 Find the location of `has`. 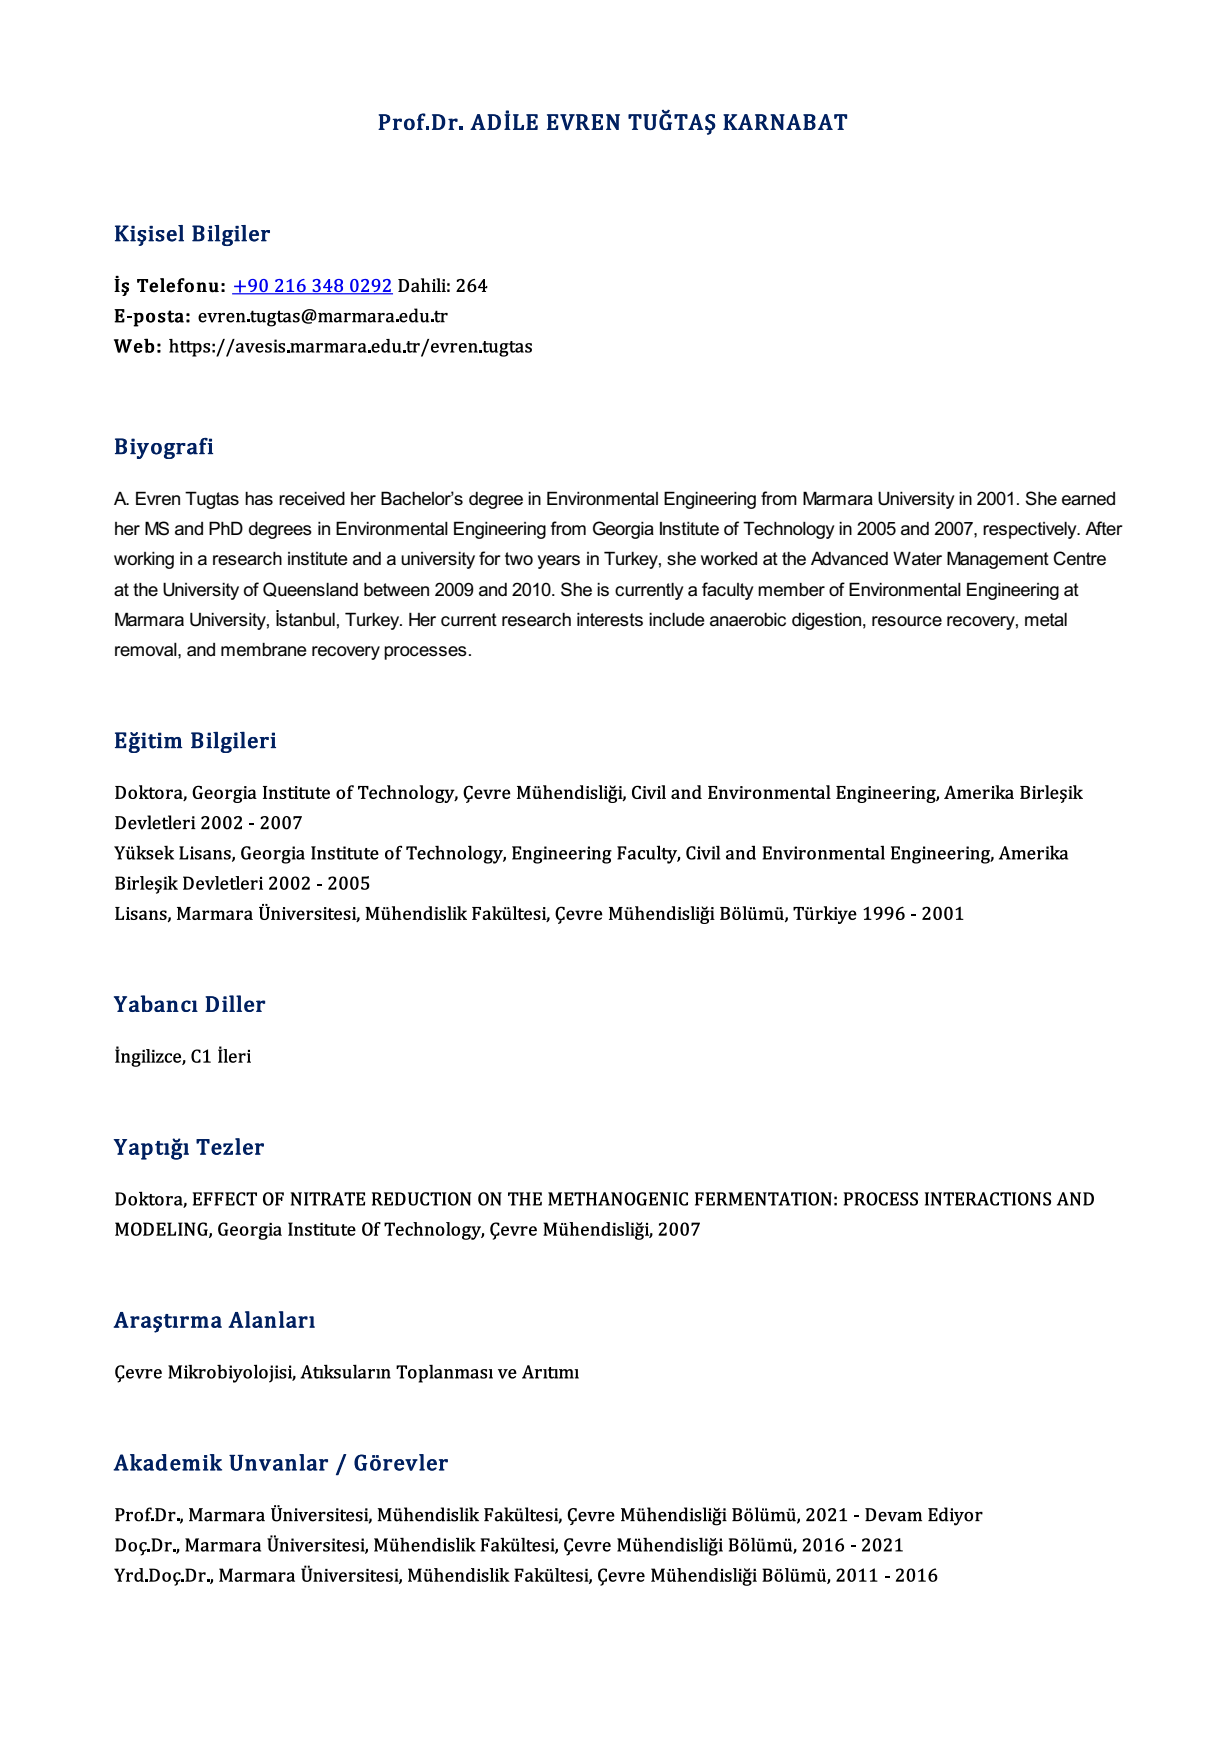

has is located at coordinates (259, 499).
